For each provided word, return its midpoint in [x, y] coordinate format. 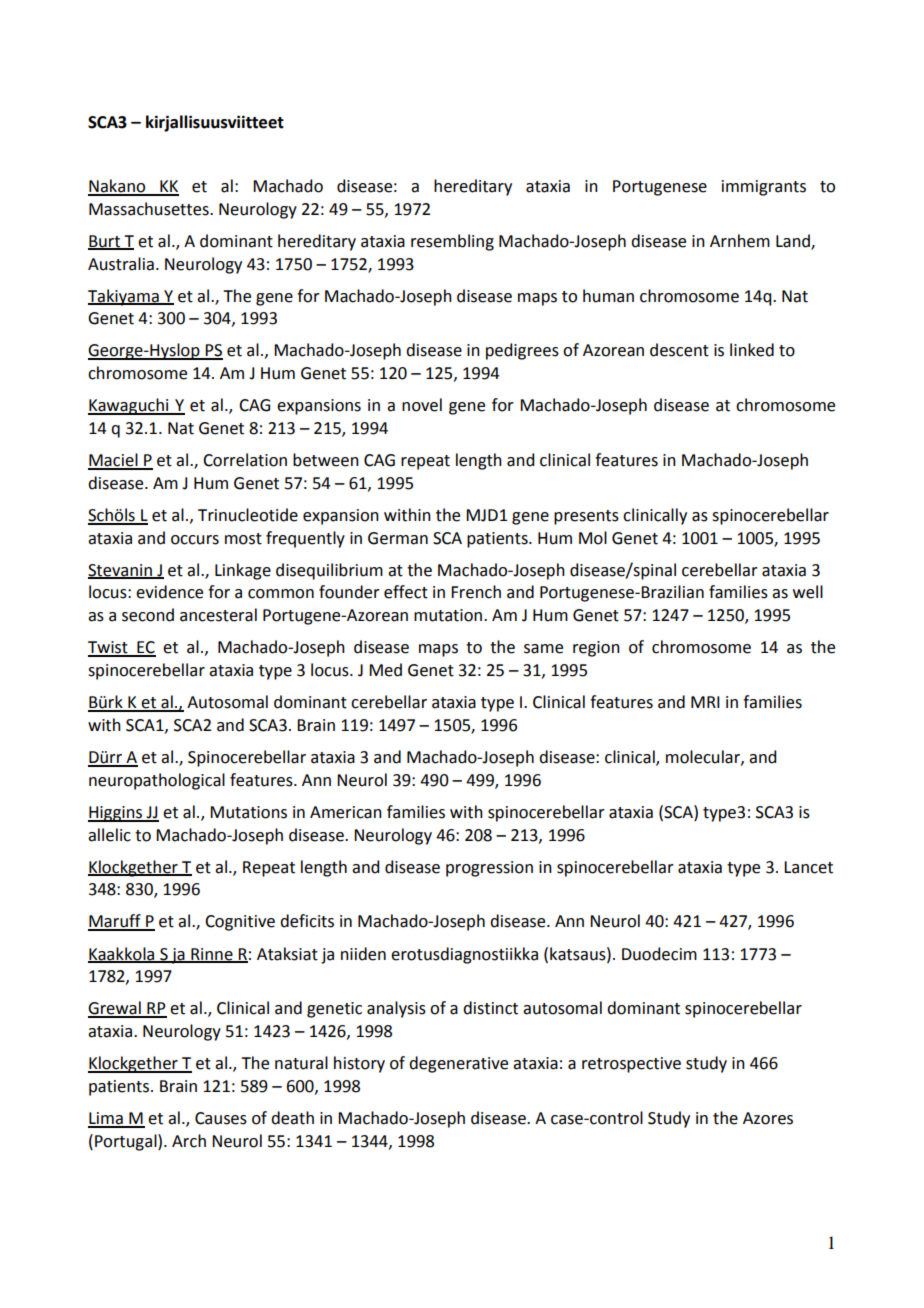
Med [385, 670]
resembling [452, 242]
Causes [221, 1118]
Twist [109, 648]
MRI [705, 702]
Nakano [118, 187]
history [359, 1064]
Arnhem [740, 241]
